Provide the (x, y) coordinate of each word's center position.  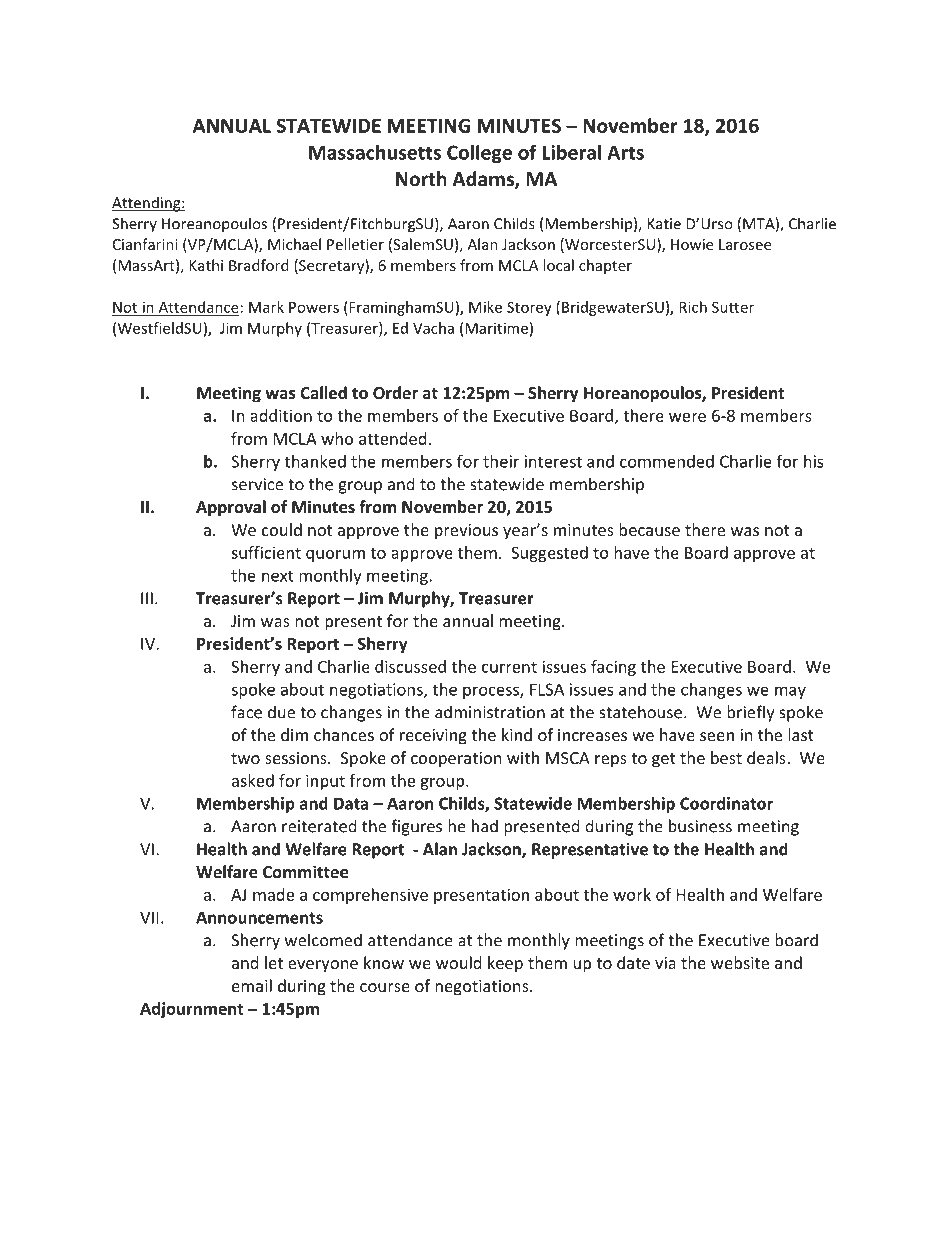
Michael (294, 244)
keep (505, 964)
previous (466, 532)
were (687, 417)
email (252, 985)
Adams (484, 180)
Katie (664, 224)
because (649, 529)
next (278, 576)
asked (253, 780)
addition (281, 415)
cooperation (456, 760)
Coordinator (726, 803)
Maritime (496, 328)
